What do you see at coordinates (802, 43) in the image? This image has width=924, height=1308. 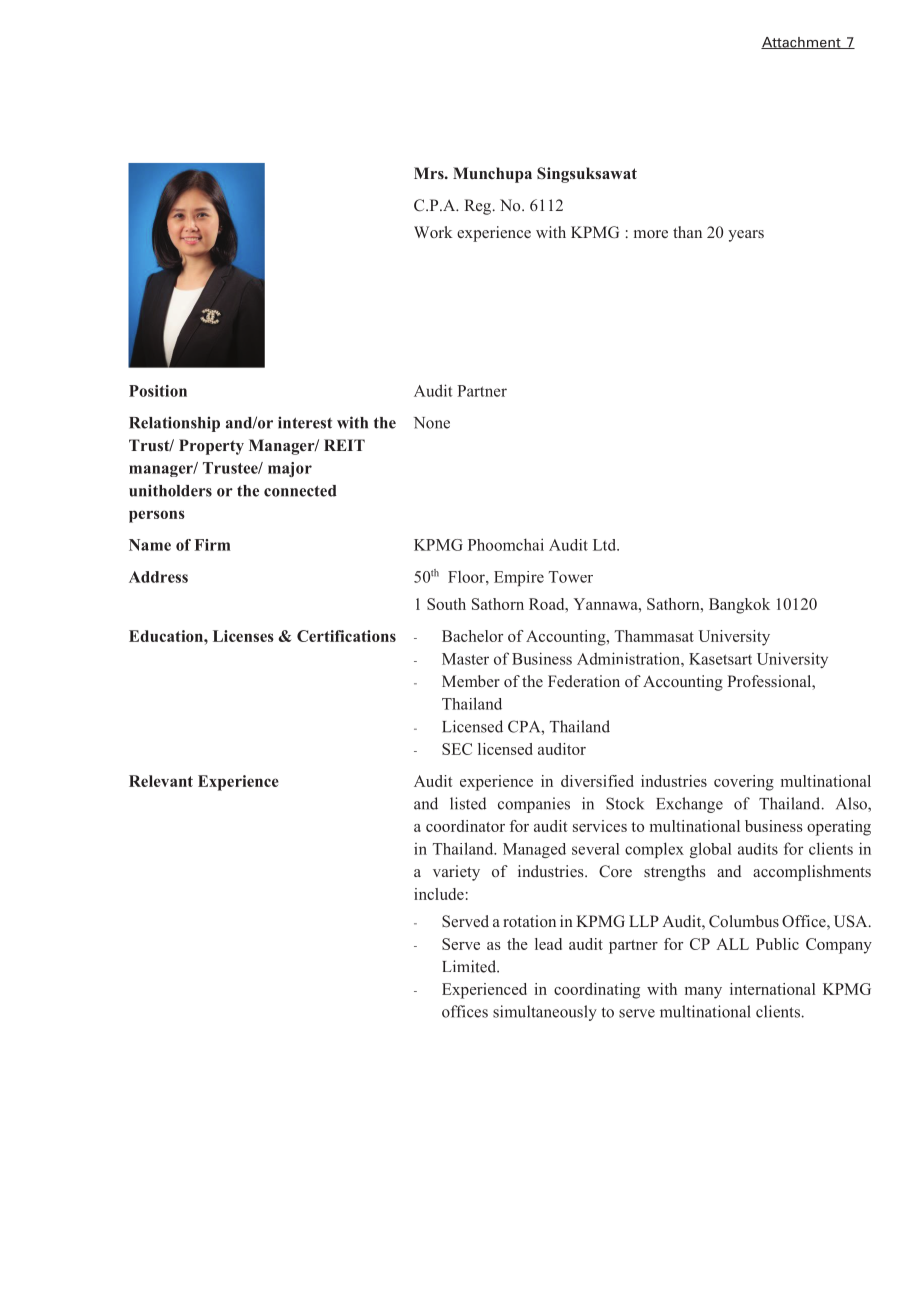 I see `Attachment` at bounding box center [802, 43].
